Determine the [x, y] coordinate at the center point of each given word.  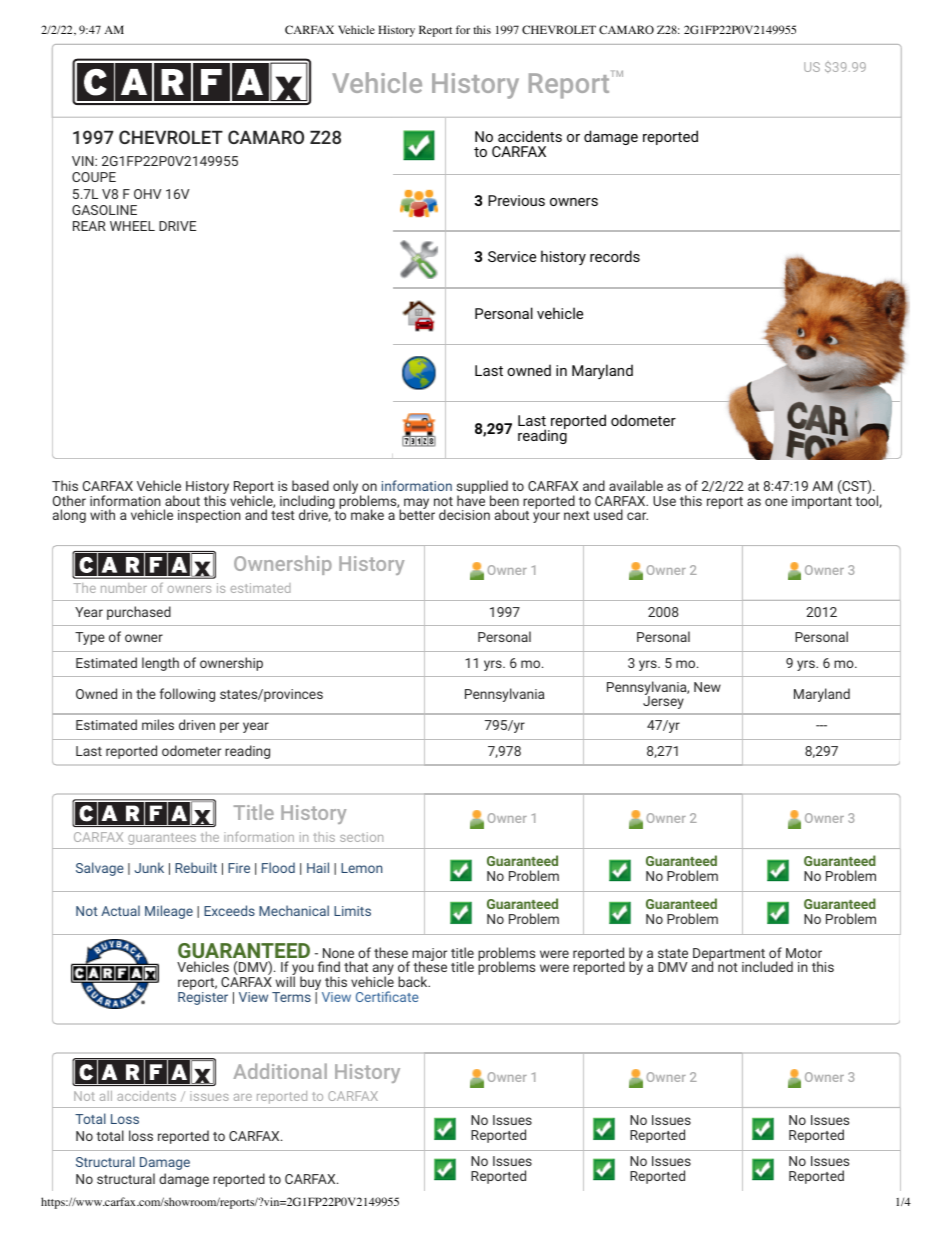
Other [69, 500]
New [707, 687]
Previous [516, 200]
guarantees [162, 839]
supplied [482, 488]
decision [464, 514]
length [160, 664]
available [636, 485]
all [106, 1096]
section [361, 837]
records [615, 256]
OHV [148, 194]
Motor [804, 953]
